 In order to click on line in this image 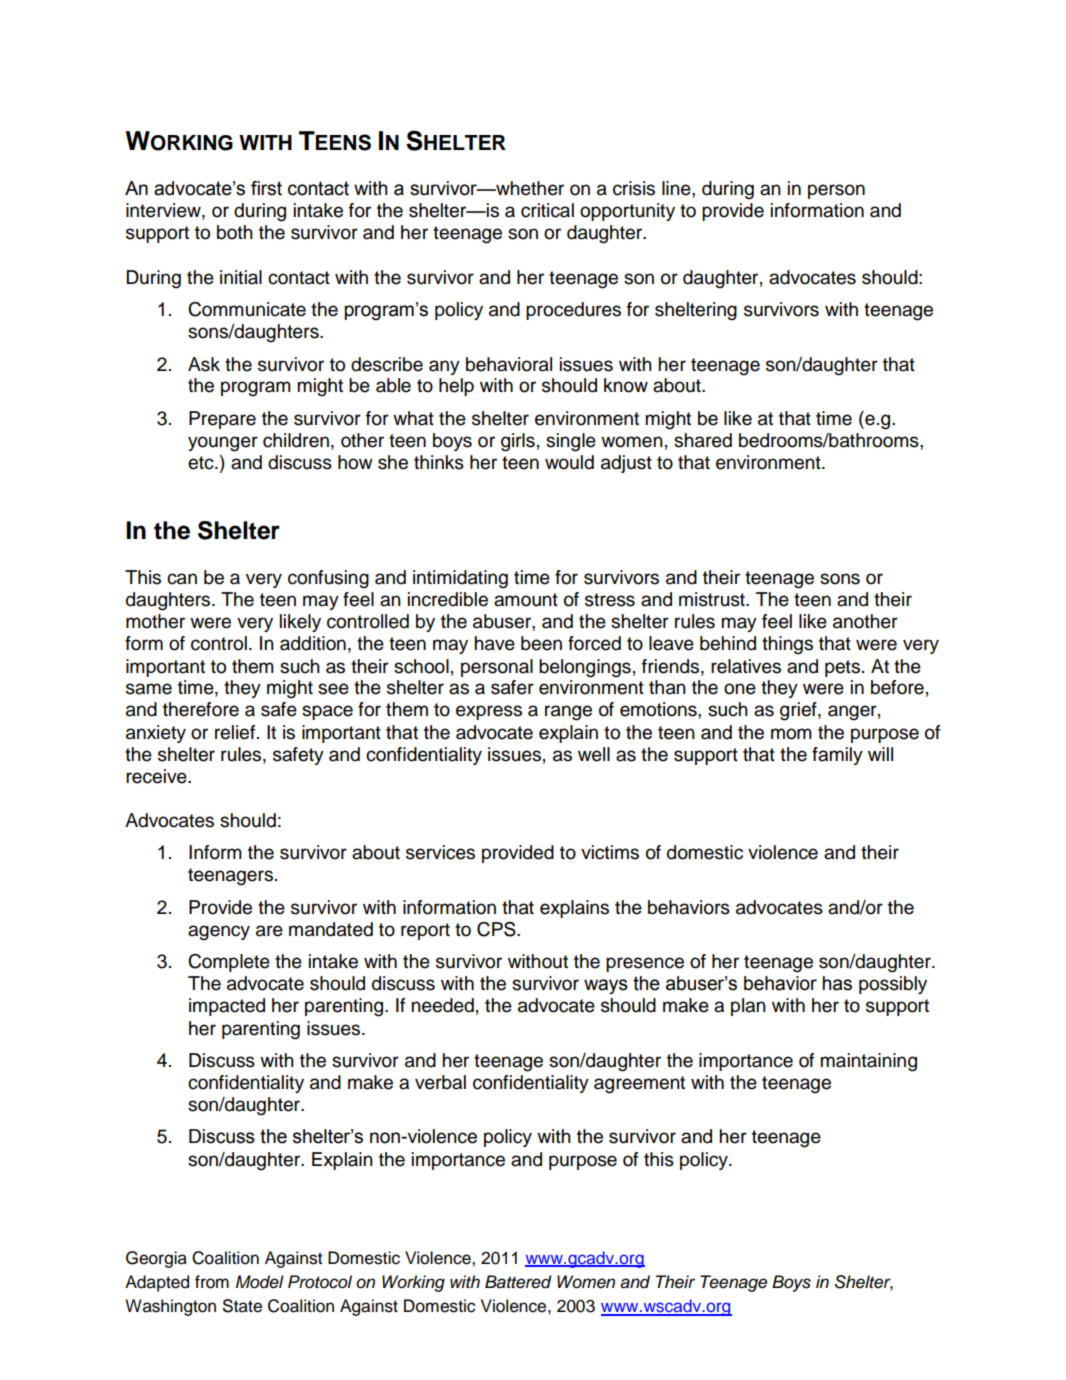, I will do `click(677, 188)`.
